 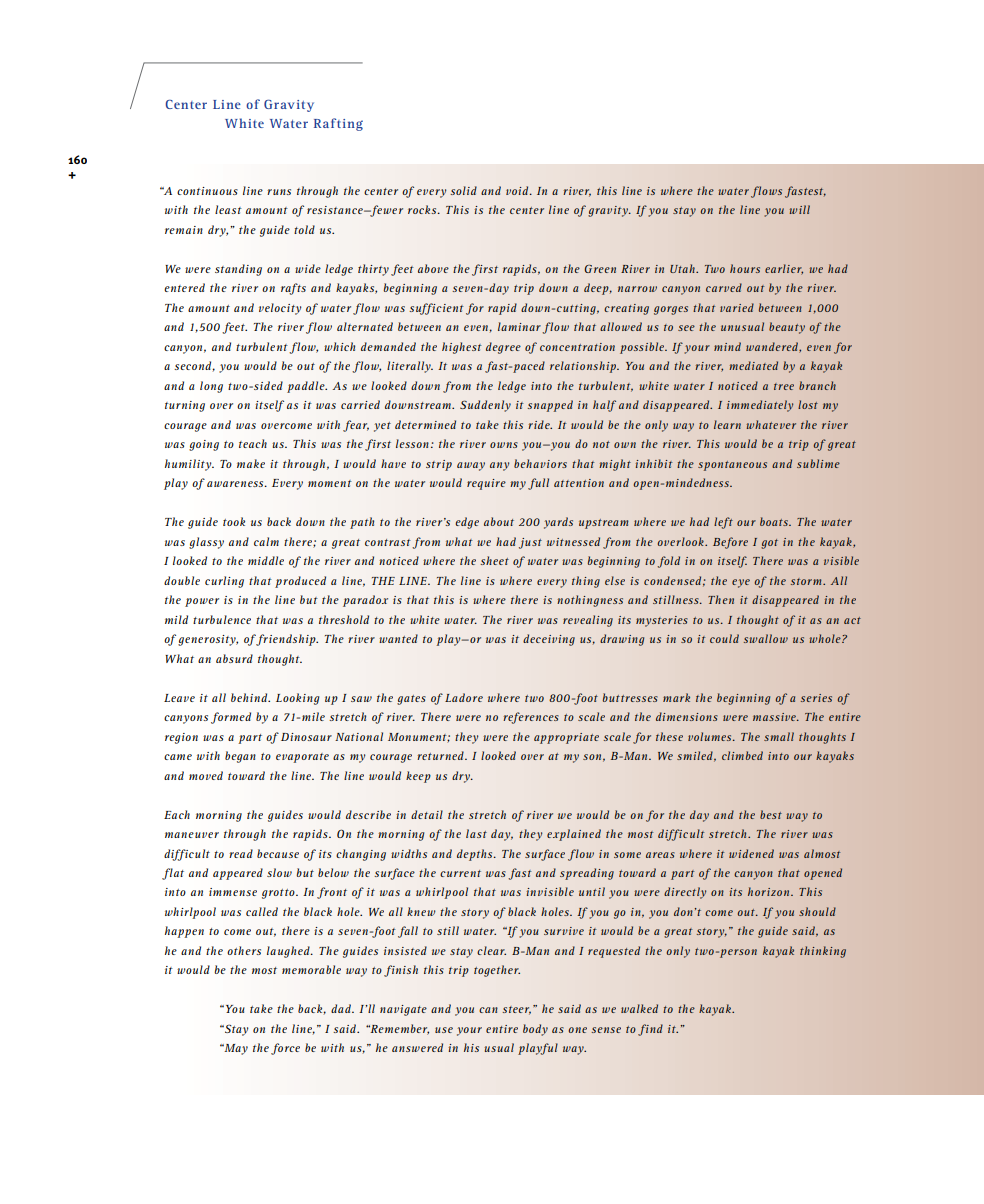 I want to click on eye, so click(x=741, y=583).
